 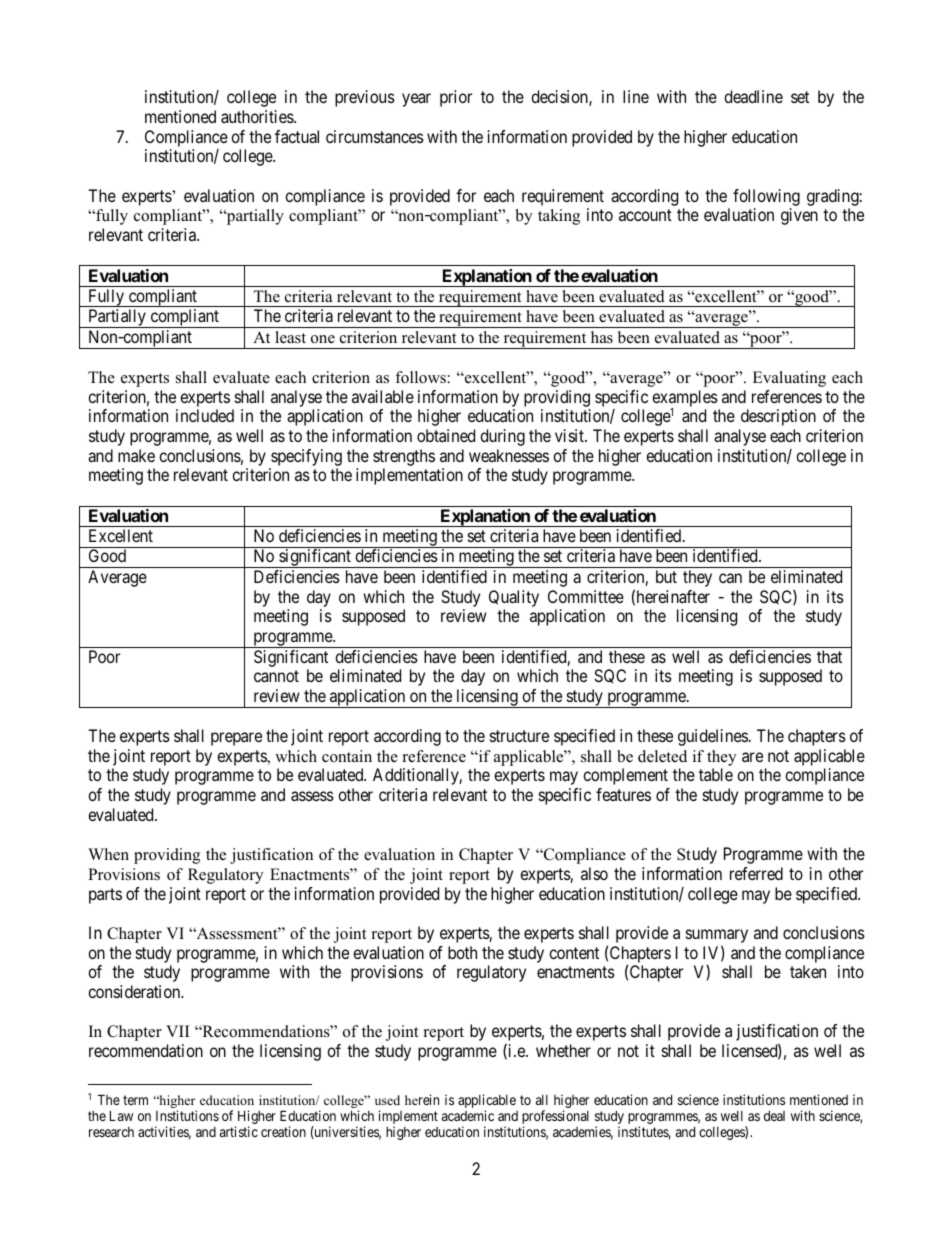 What do you see at coordinates (456, 98) in the image?
I see `prior` at bounding box center [456, 98].
